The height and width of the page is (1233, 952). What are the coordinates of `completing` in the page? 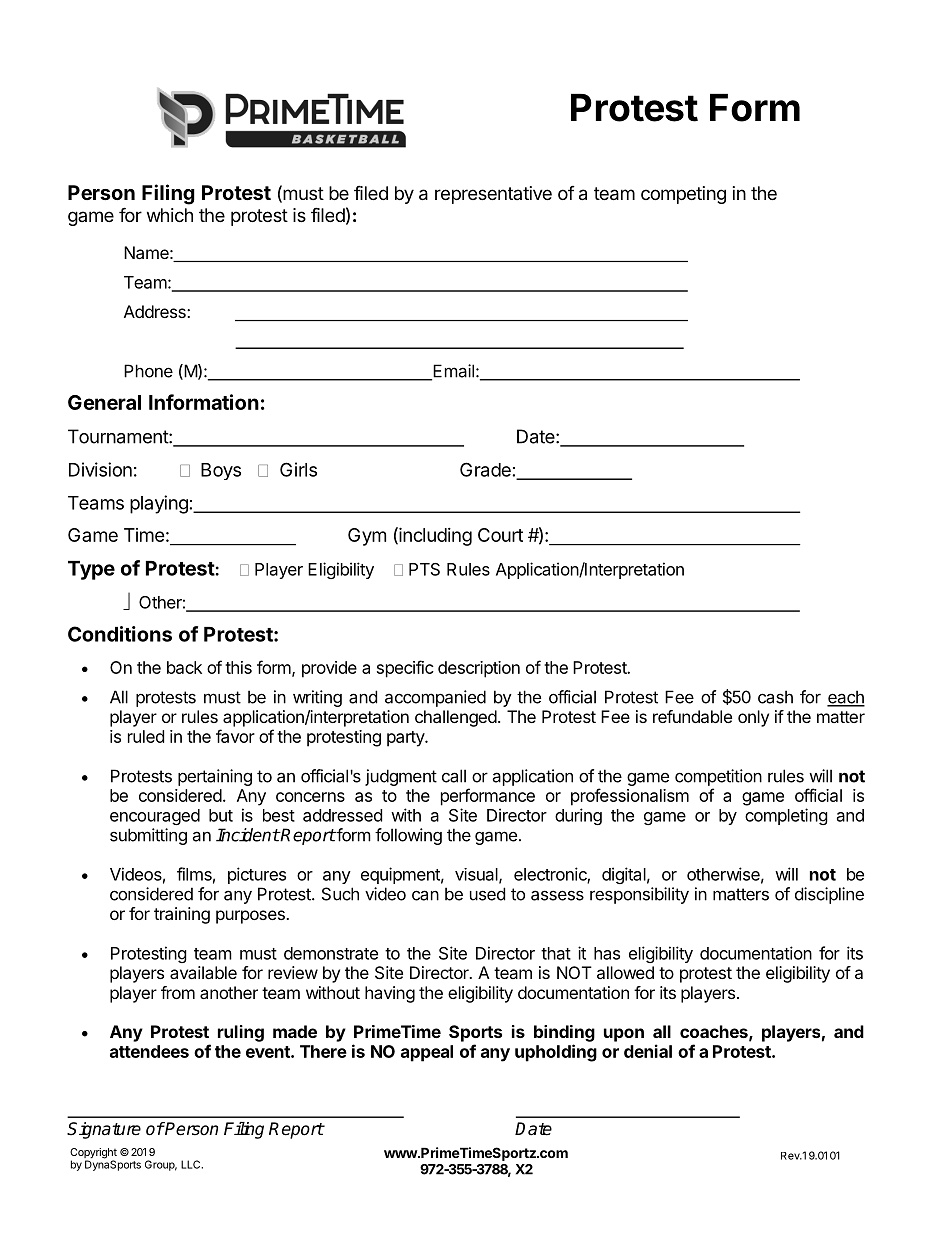 It's located at (786, 816).
